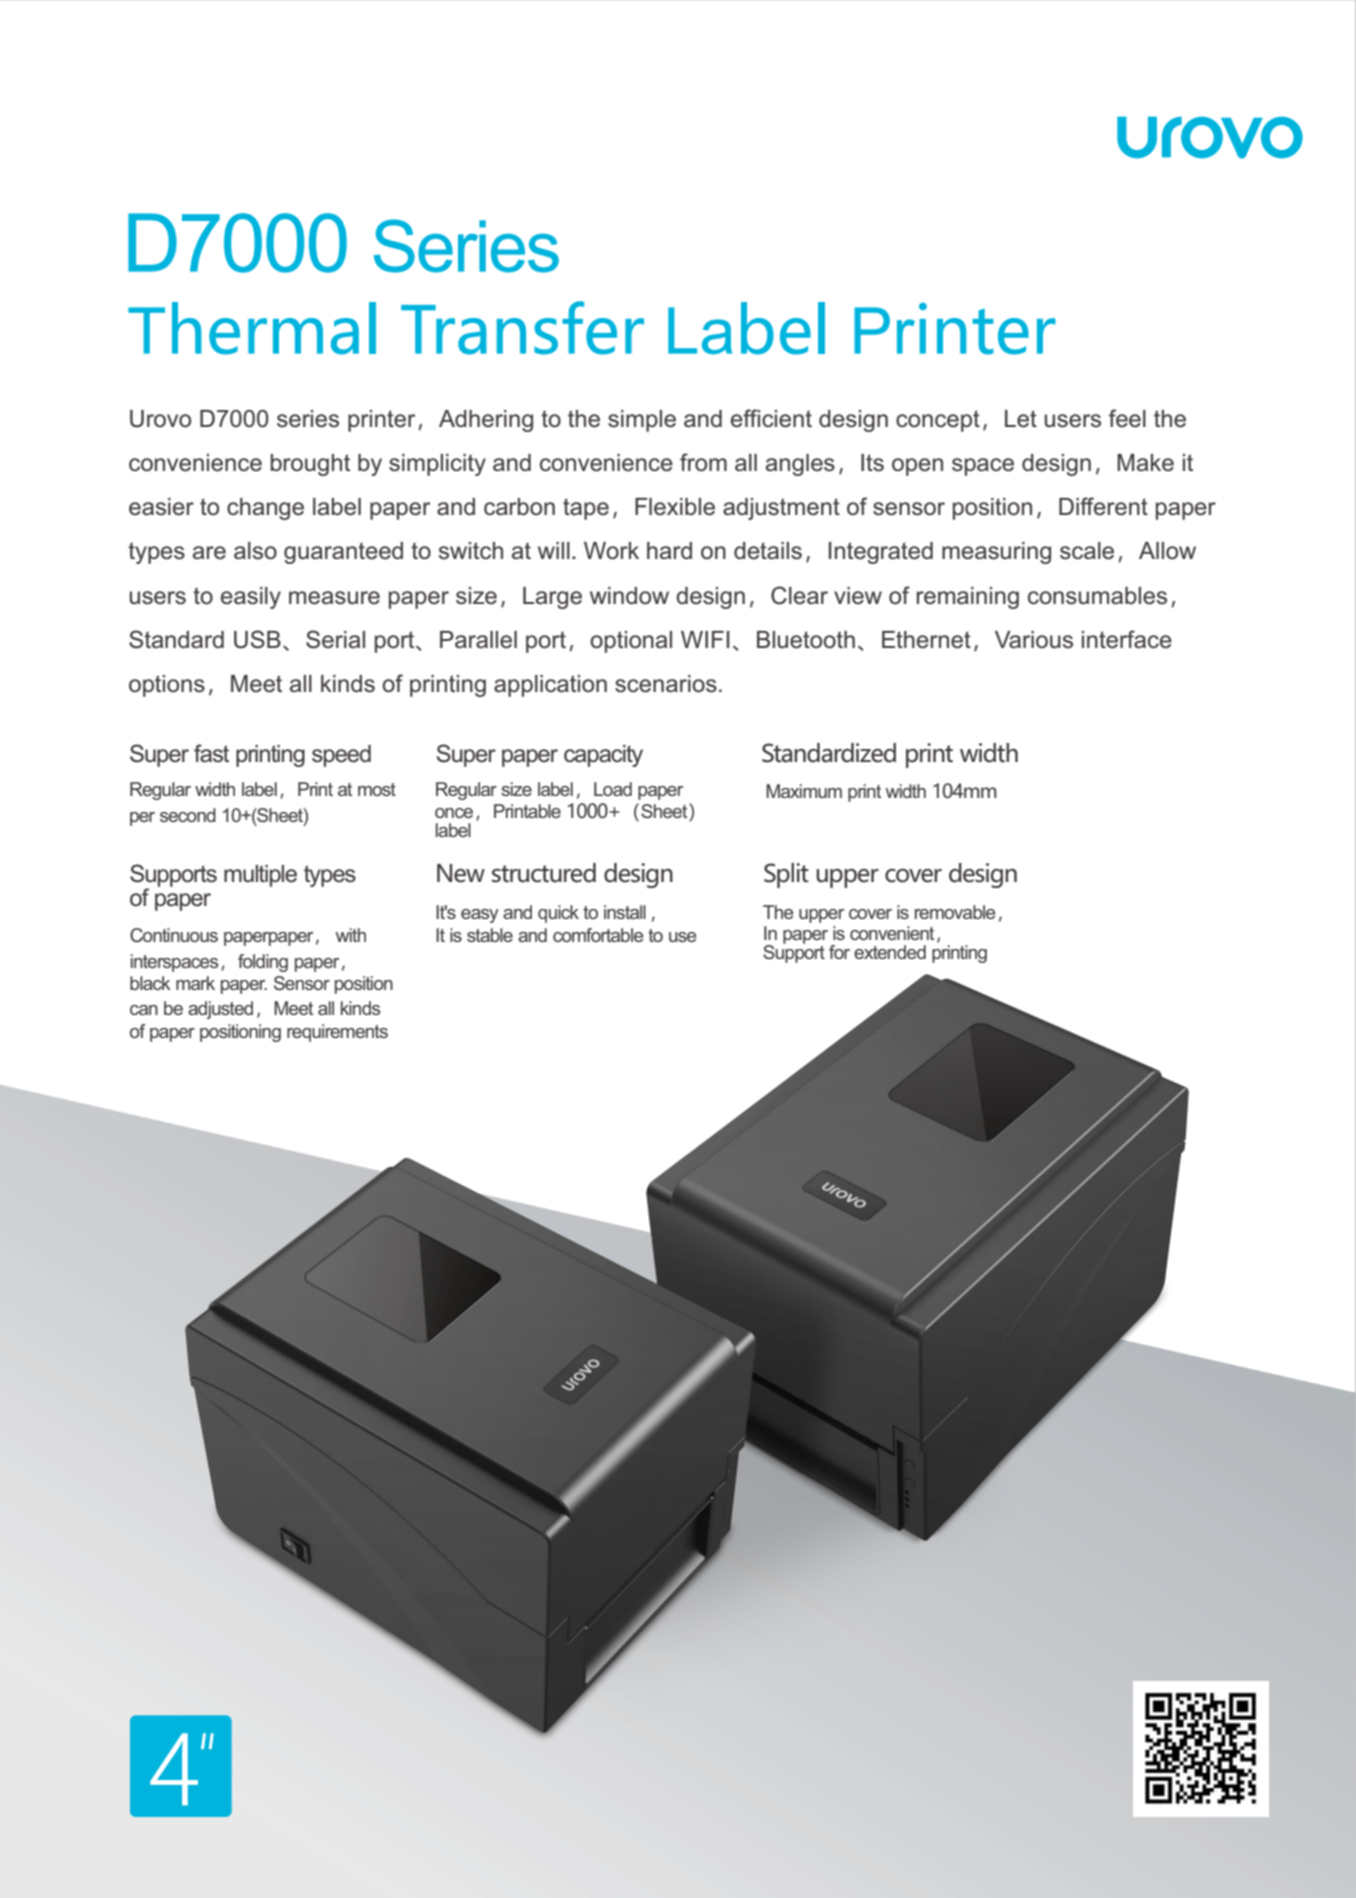 The height and width of the document is (1898, 1356). What do you see at coordinates (598, 935) in the document?
I see `comfortable` at bounding box center [598, 935].
